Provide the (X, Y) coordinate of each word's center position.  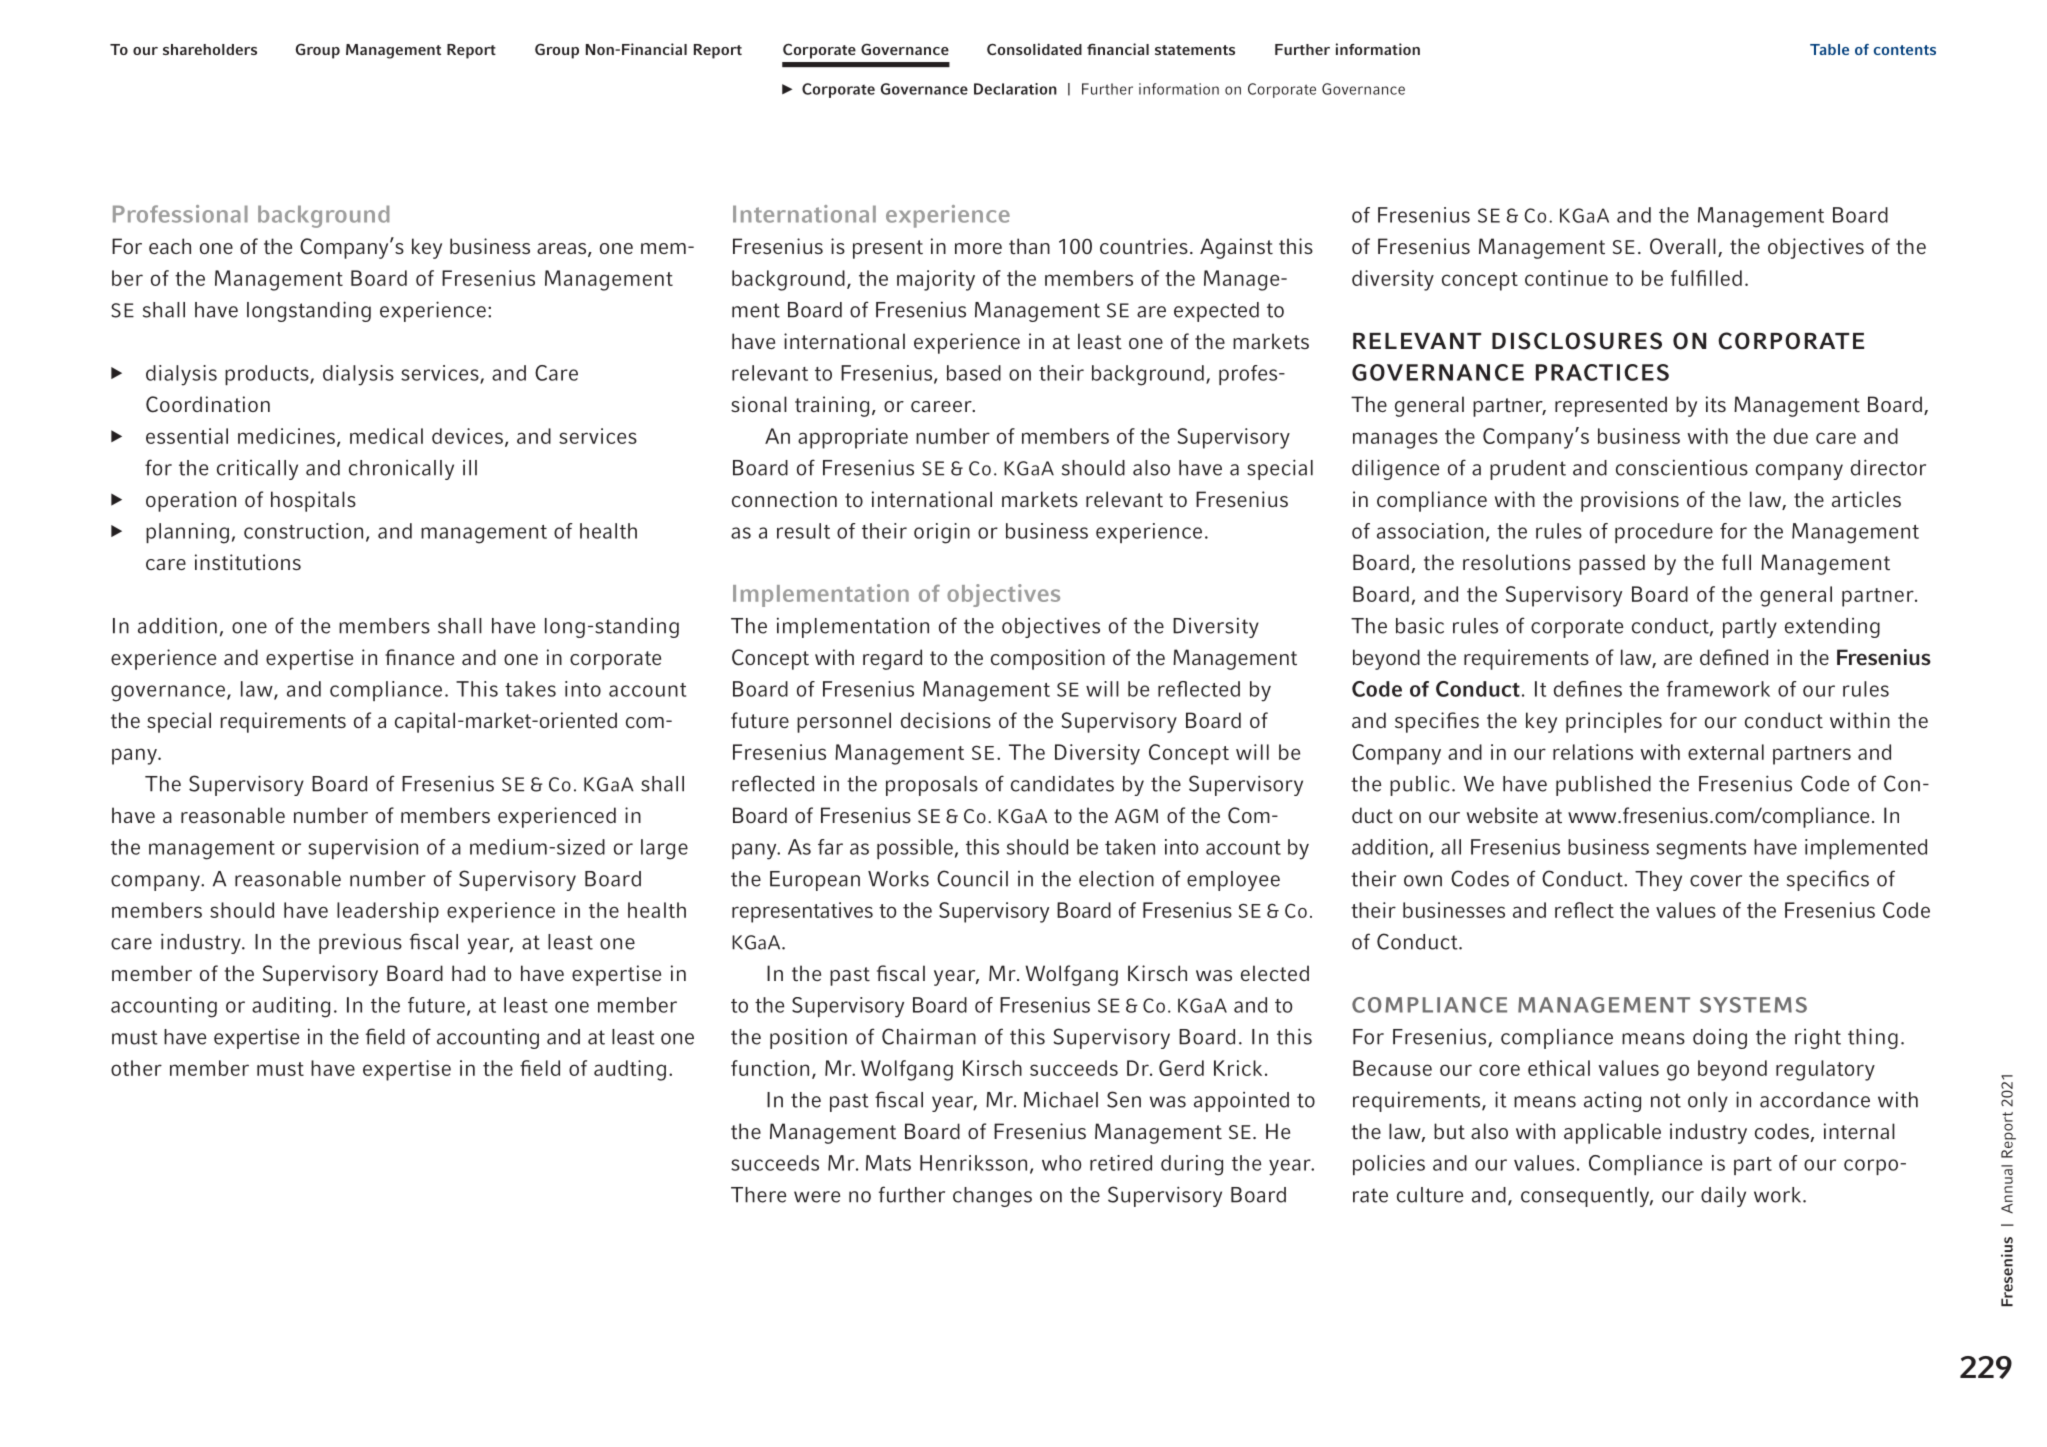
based (974, 373)
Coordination (208, 404)
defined (1734, 657)
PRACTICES (1602, 372)
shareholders (210, 49)
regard (892, 659)
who (1061, 1163)
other (136, 1068)
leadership (388, 912)
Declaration (1015, 89)
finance (419, 657)
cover (1716, 881)
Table (1829, 49)
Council (972, 878)
